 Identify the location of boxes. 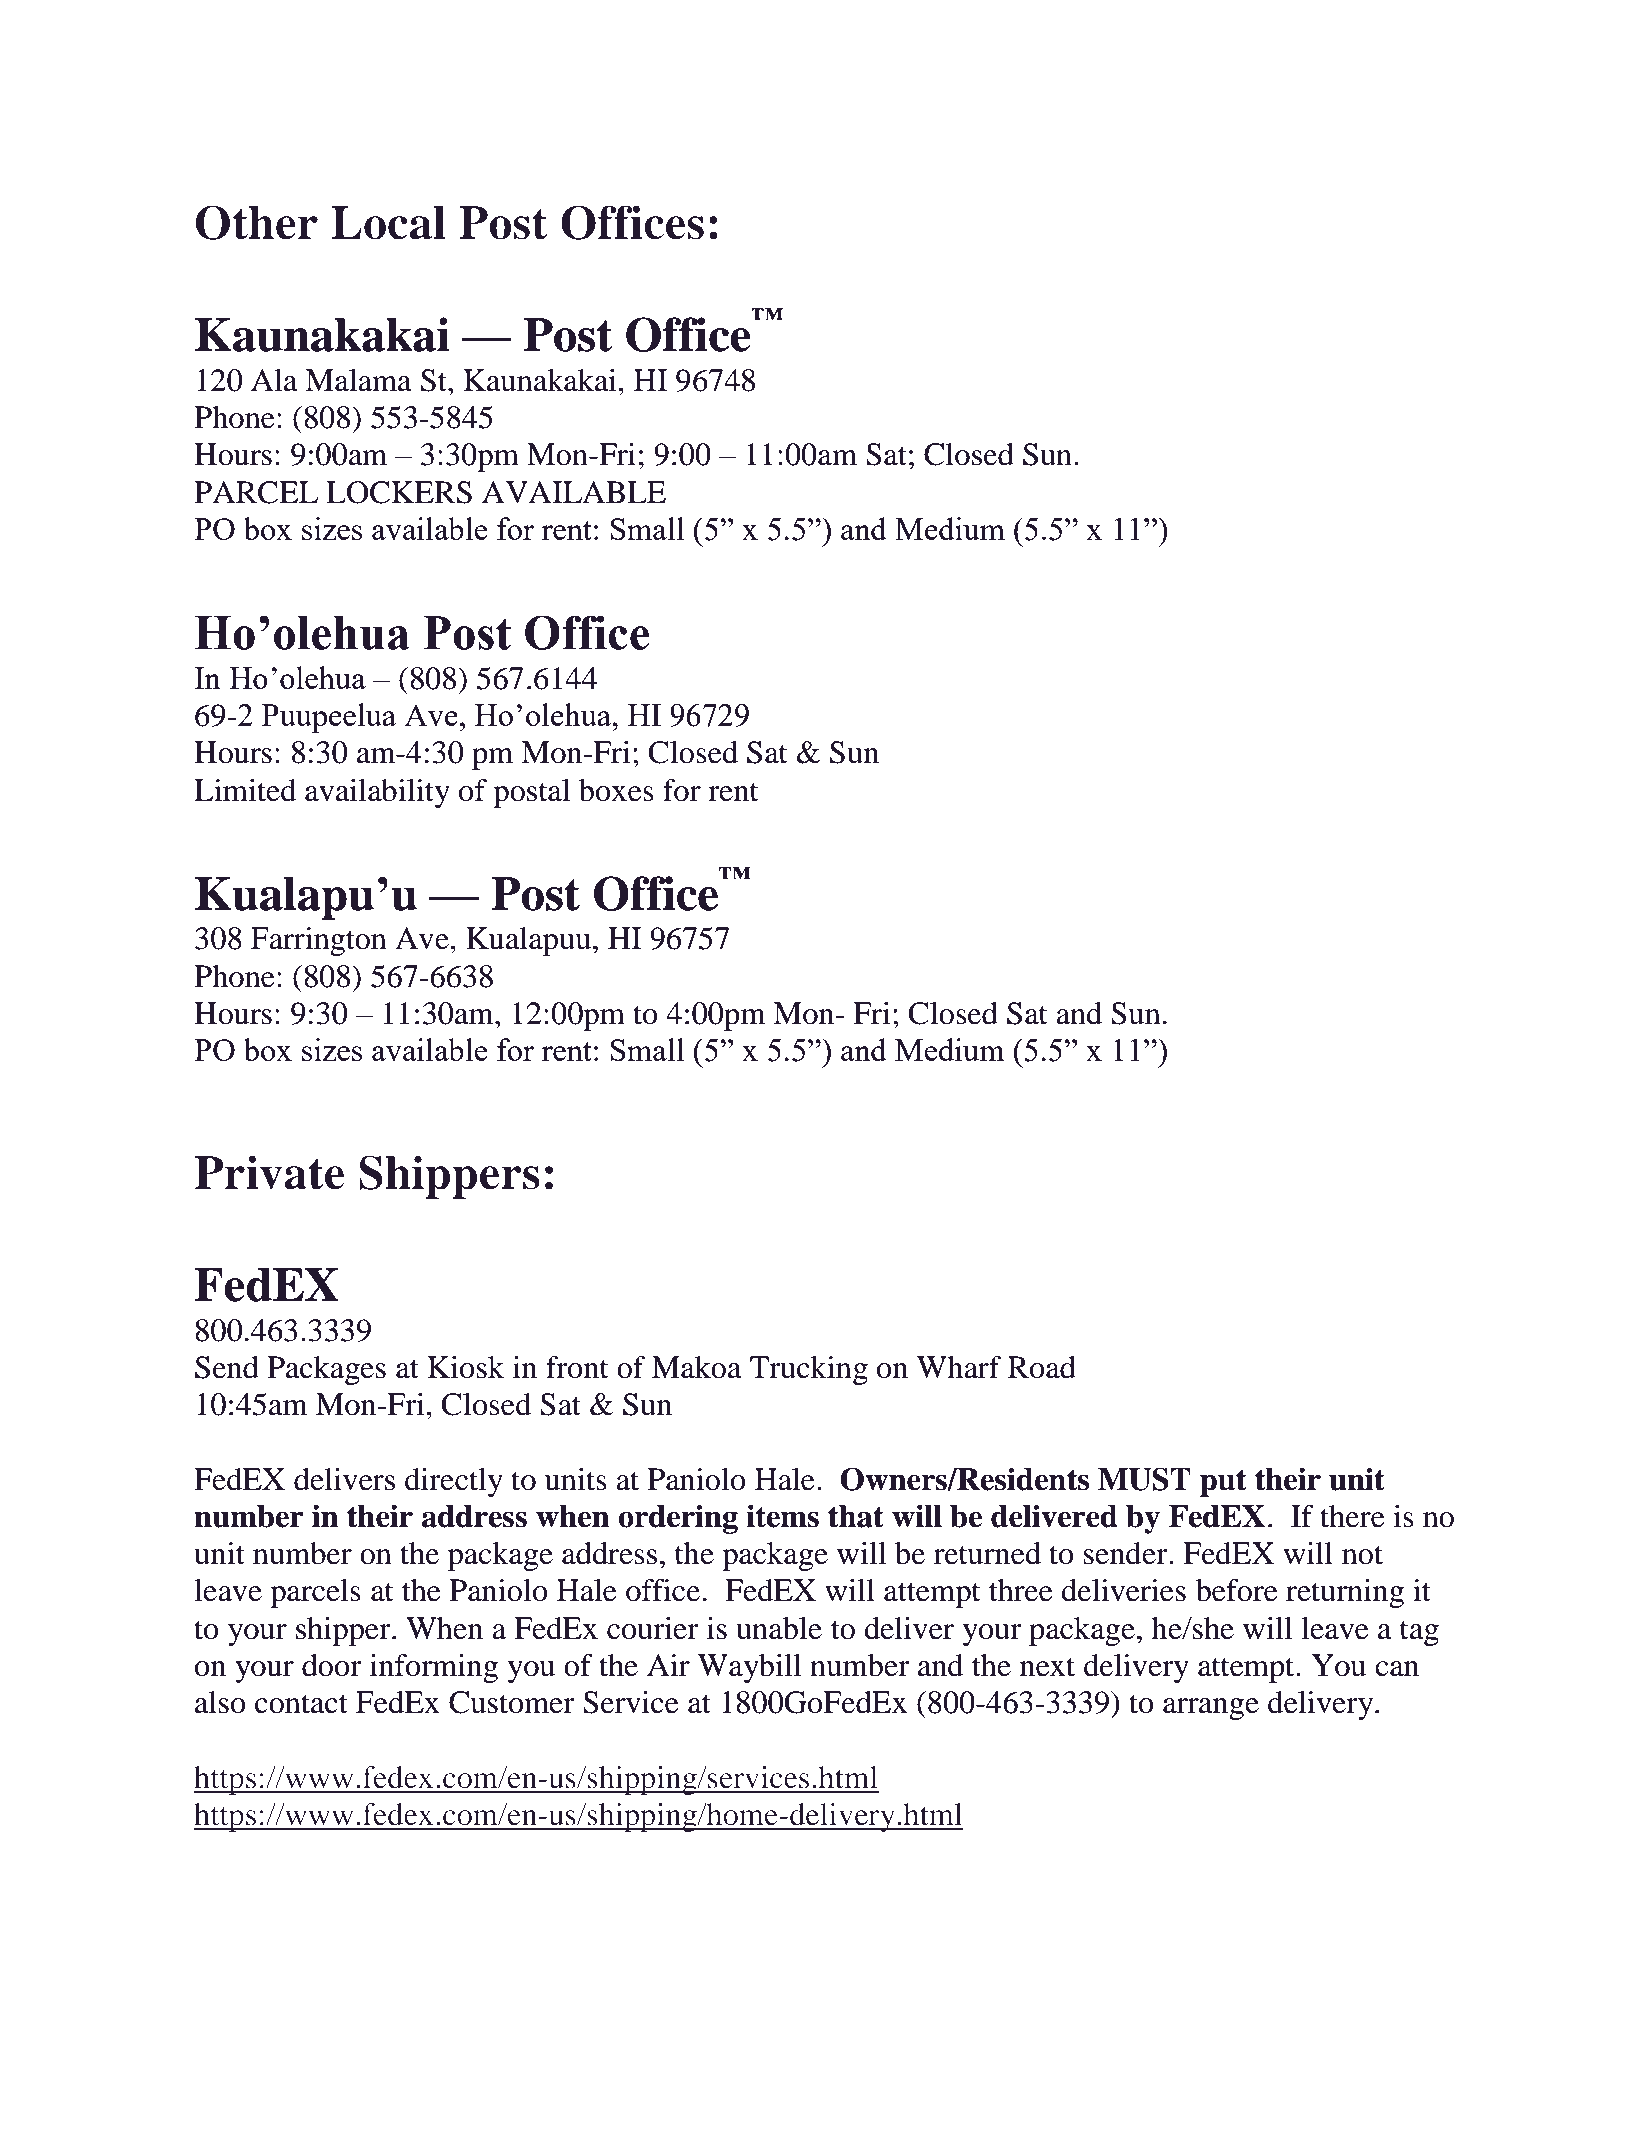
(616, 790).
